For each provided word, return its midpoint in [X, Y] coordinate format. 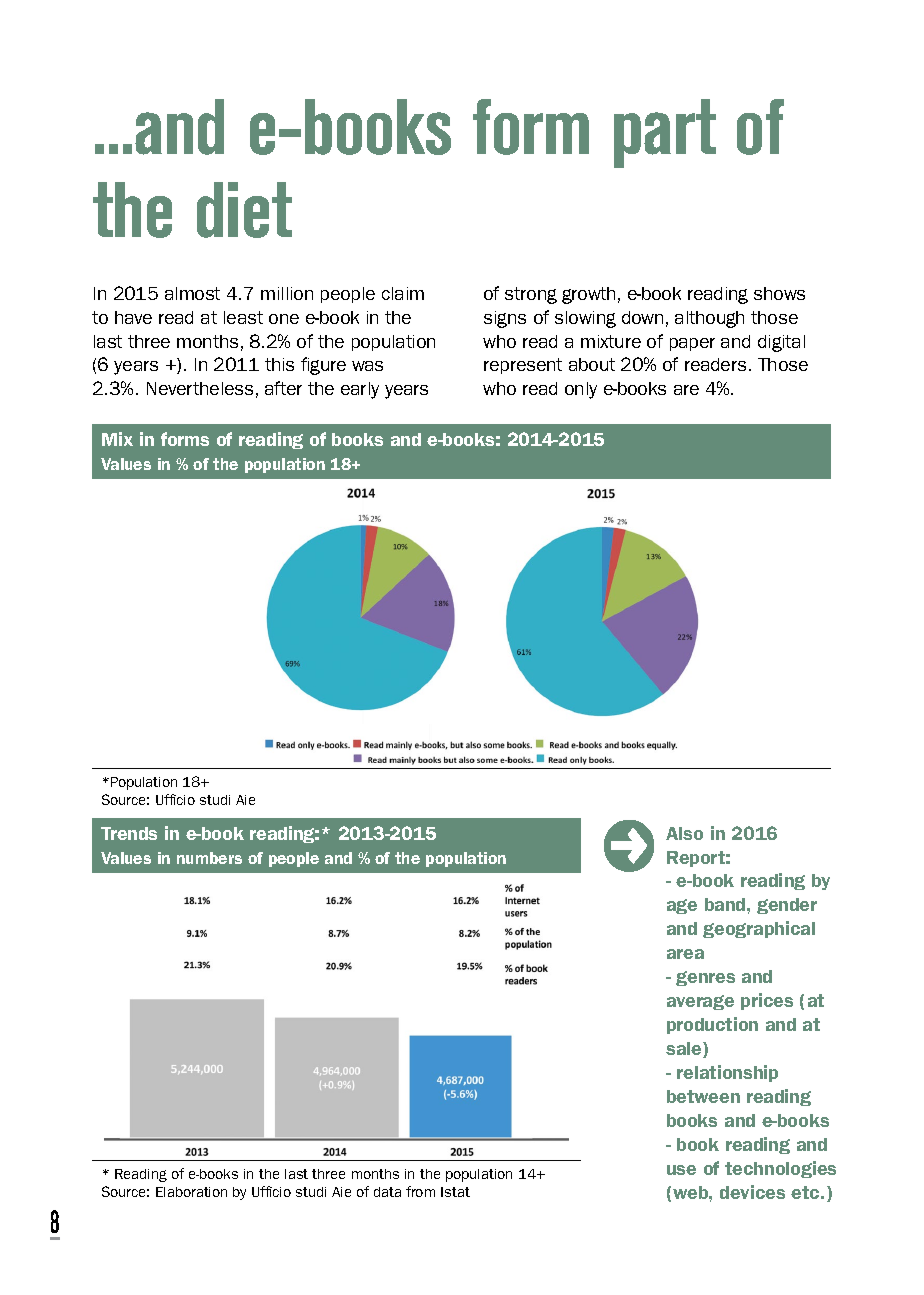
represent [523, 366]
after [283, 388]
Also [684, 833]
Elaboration [191, 1192]
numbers [209, 858]
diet [244, 210]
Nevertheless [200, 388]
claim [403, 293]
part [665, 133]
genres [705, 978]
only [581, 390]
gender [787, 906]
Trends [129, 833]
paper [692, 344]
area [685, 954]
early [360, 390]
